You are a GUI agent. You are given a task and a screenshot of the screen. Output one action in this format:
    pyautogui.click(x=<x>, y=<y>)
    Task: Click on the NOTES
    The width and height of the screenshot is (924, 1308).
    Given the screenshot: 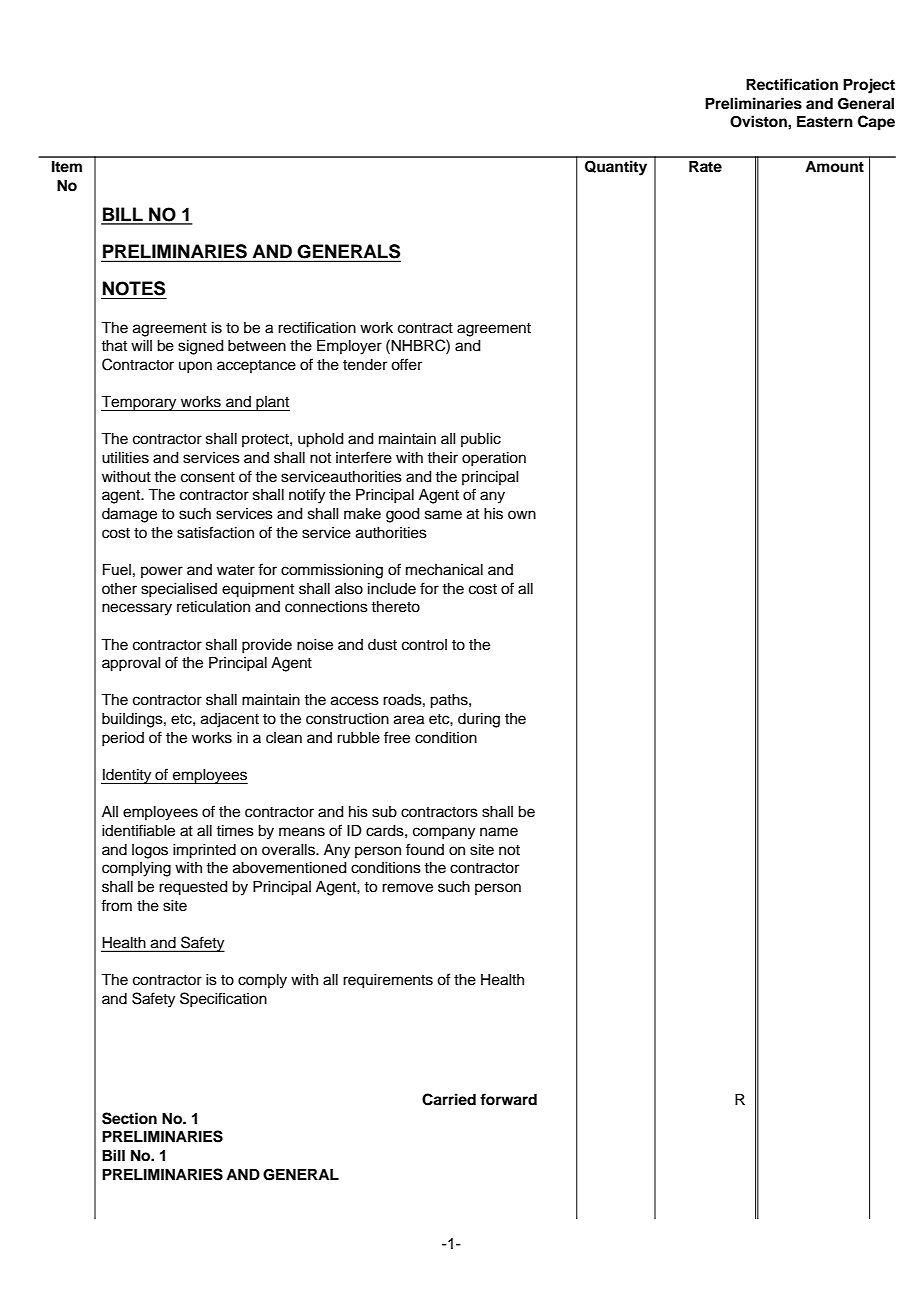 What is the action you would take?
    pyautogui.click(x=134, y=288)
